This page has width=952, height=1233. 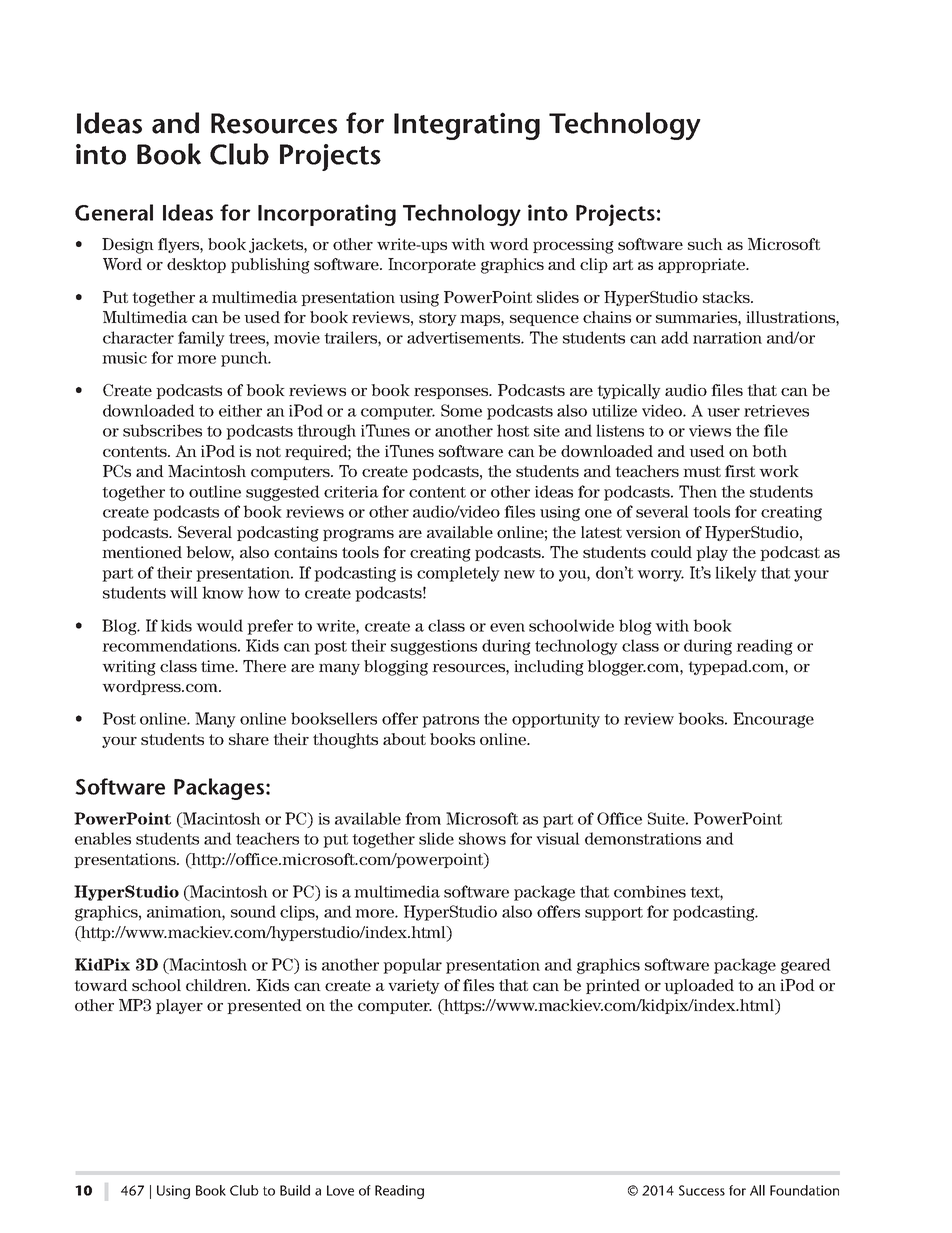 What do you see at coordinates (412, 966) in the page?
I see `popular` at bounding box center [412, 966].
